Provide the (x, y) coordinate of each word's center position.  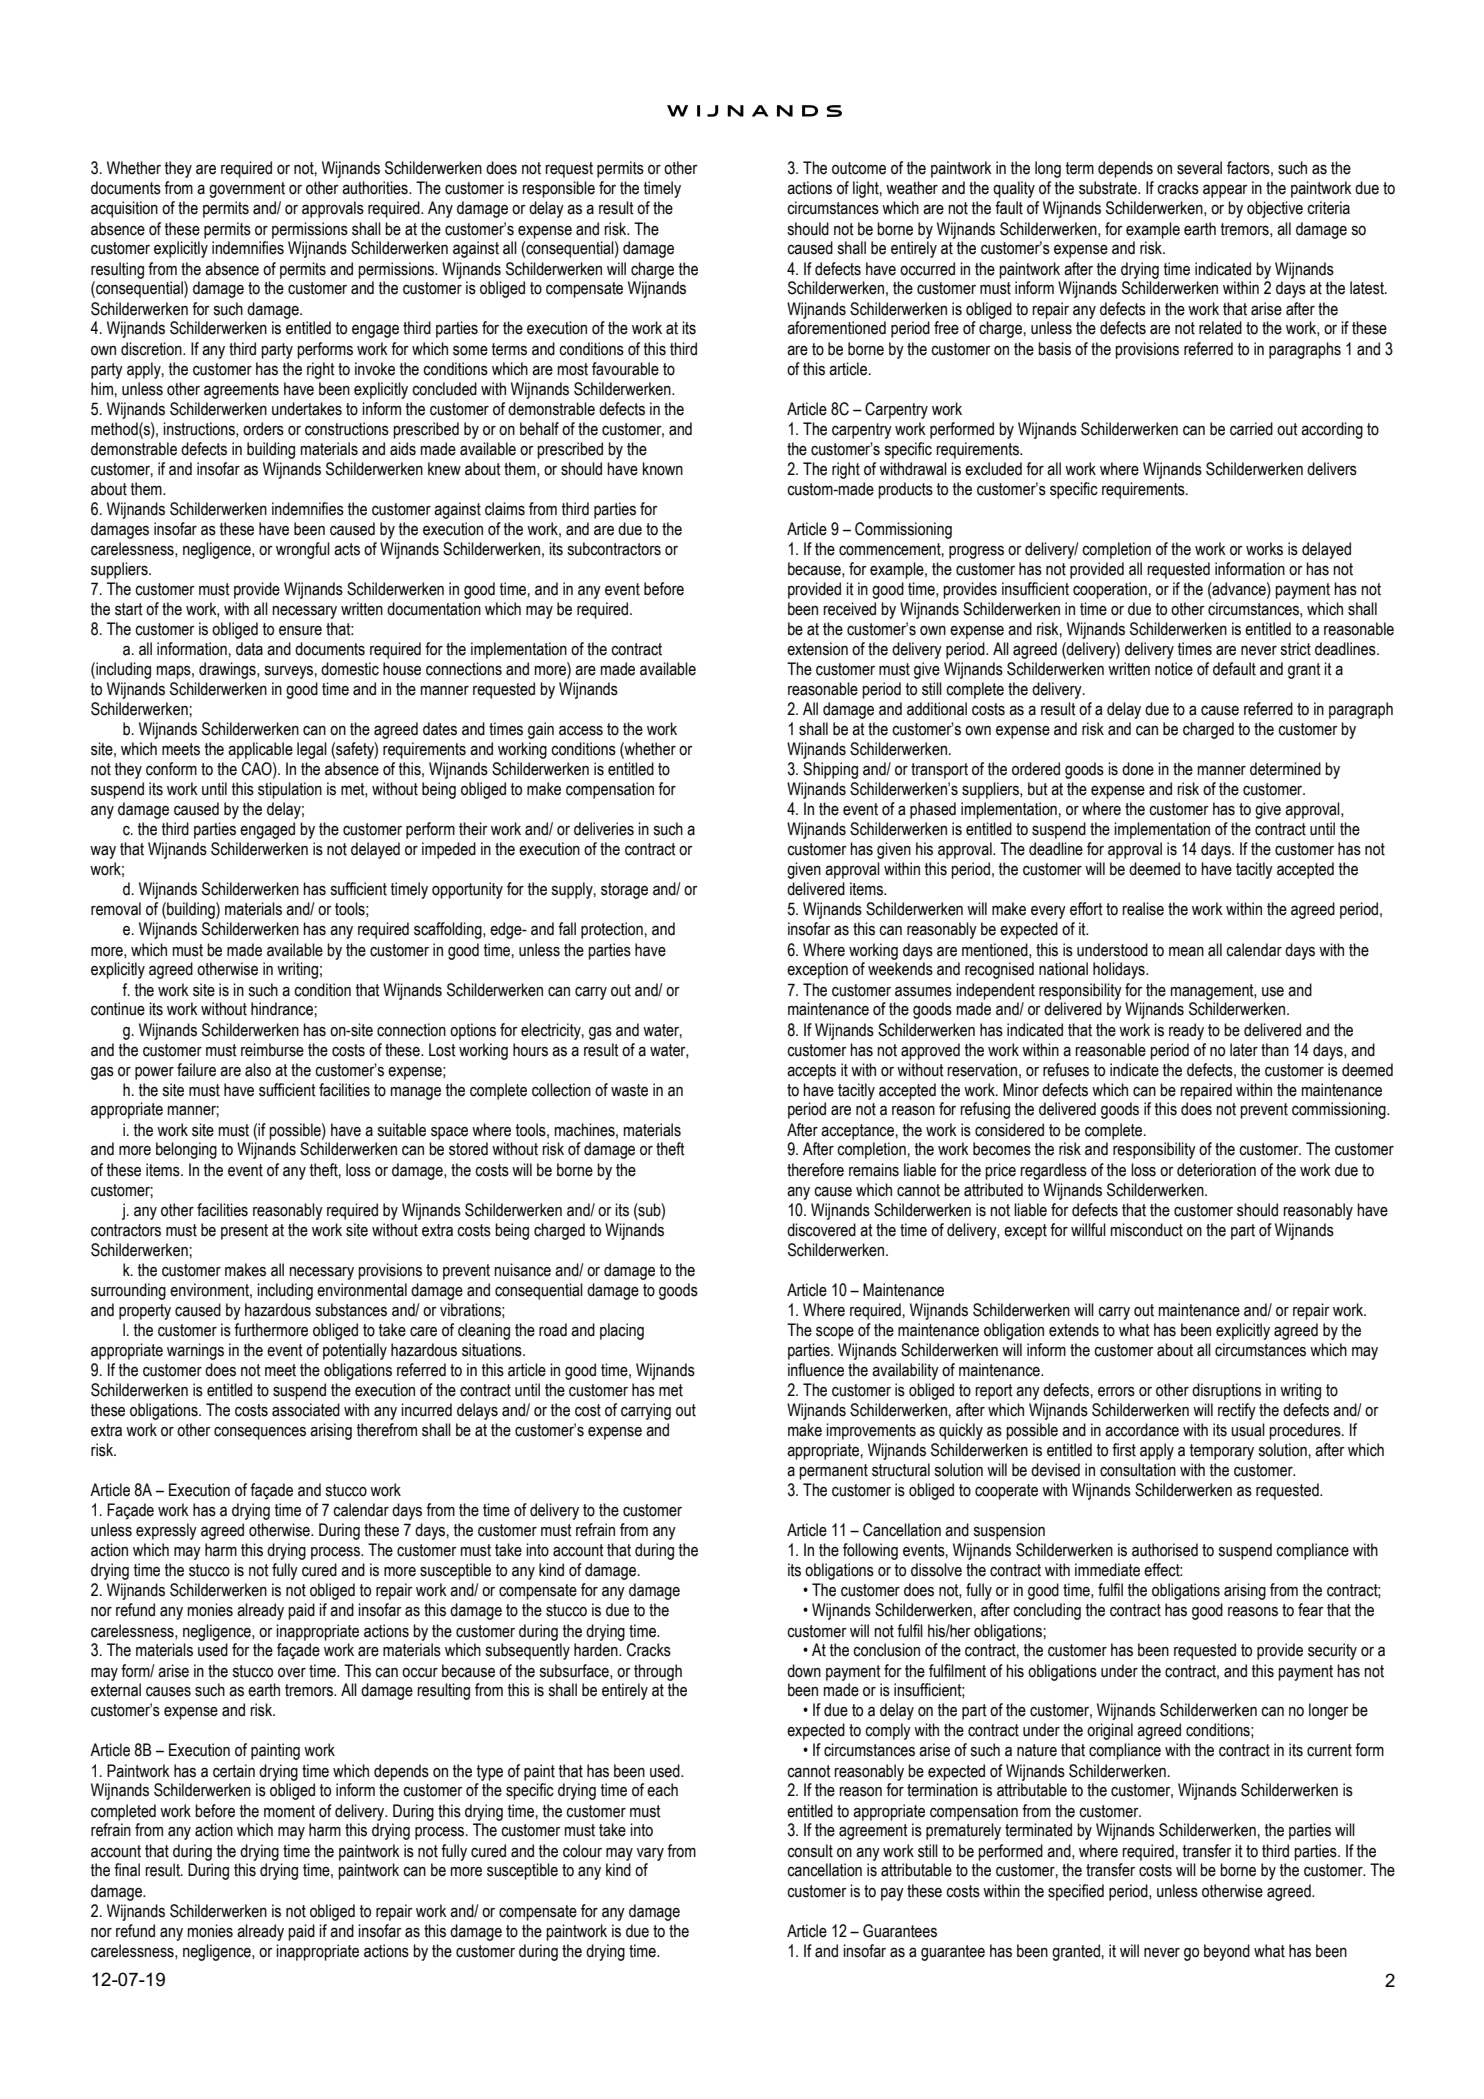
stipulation (290, 790)
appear (1225, 191)
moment (289, 1811)
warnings (195, 1351)
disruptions (1226, 1391)
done (1138, 769)
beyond (1227, 1952)
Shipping (830, 770)
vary (650, 1854)
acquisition (124, 209)
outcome (859, 168)
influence (816, 1370)
